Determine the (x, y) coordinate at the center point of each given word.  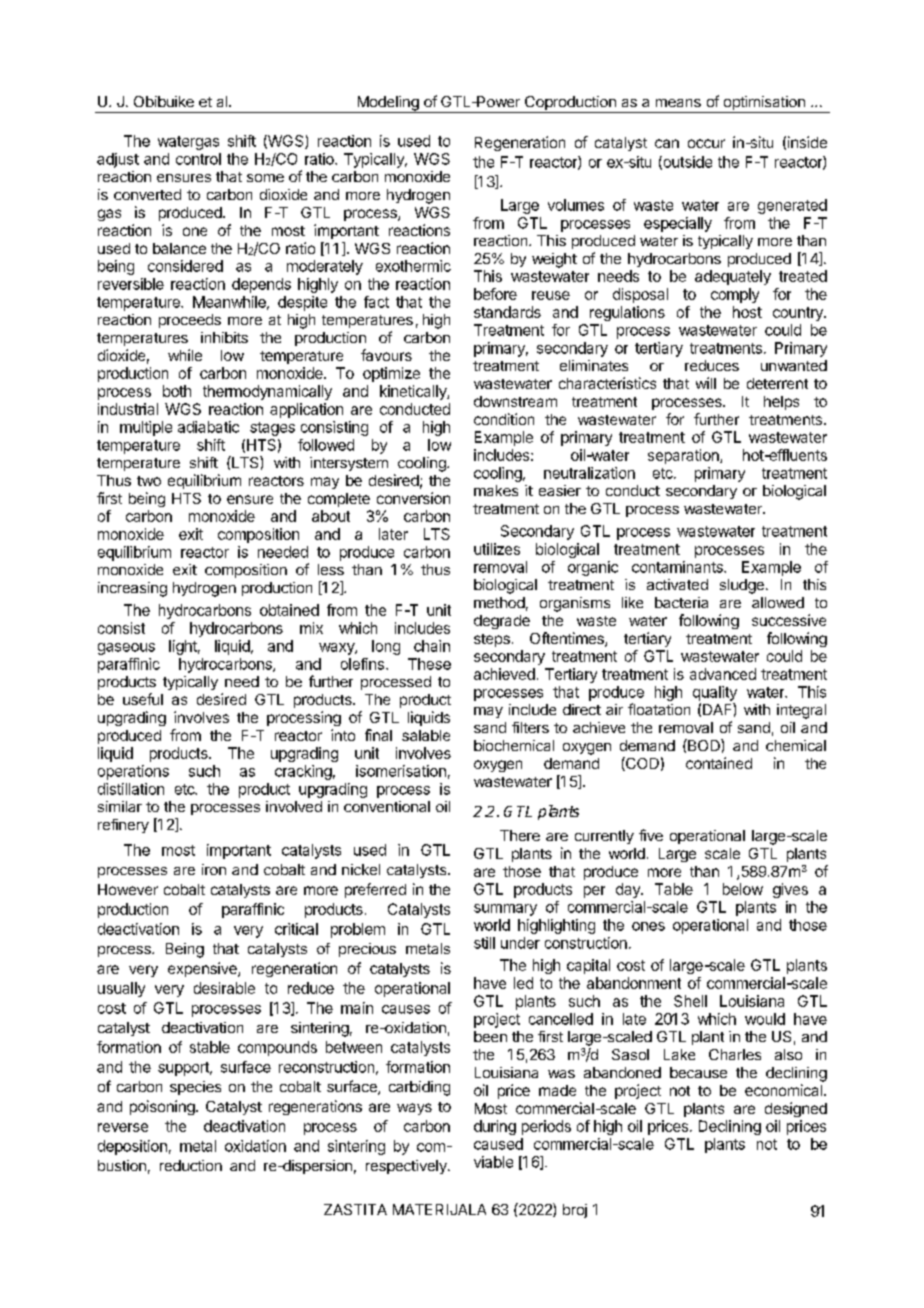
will (706, 383)
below (743, 889)
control (198, 159)
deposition (132, 1147)
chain (432, 646)
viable (493, 1162)
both (177, 391)
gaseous (126, 649)
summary (505, 910)
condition (504, 419)
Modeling (388, 104)
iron (214, 869)
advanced (723, 674)
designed (796, 1109)
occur (706, 143)
